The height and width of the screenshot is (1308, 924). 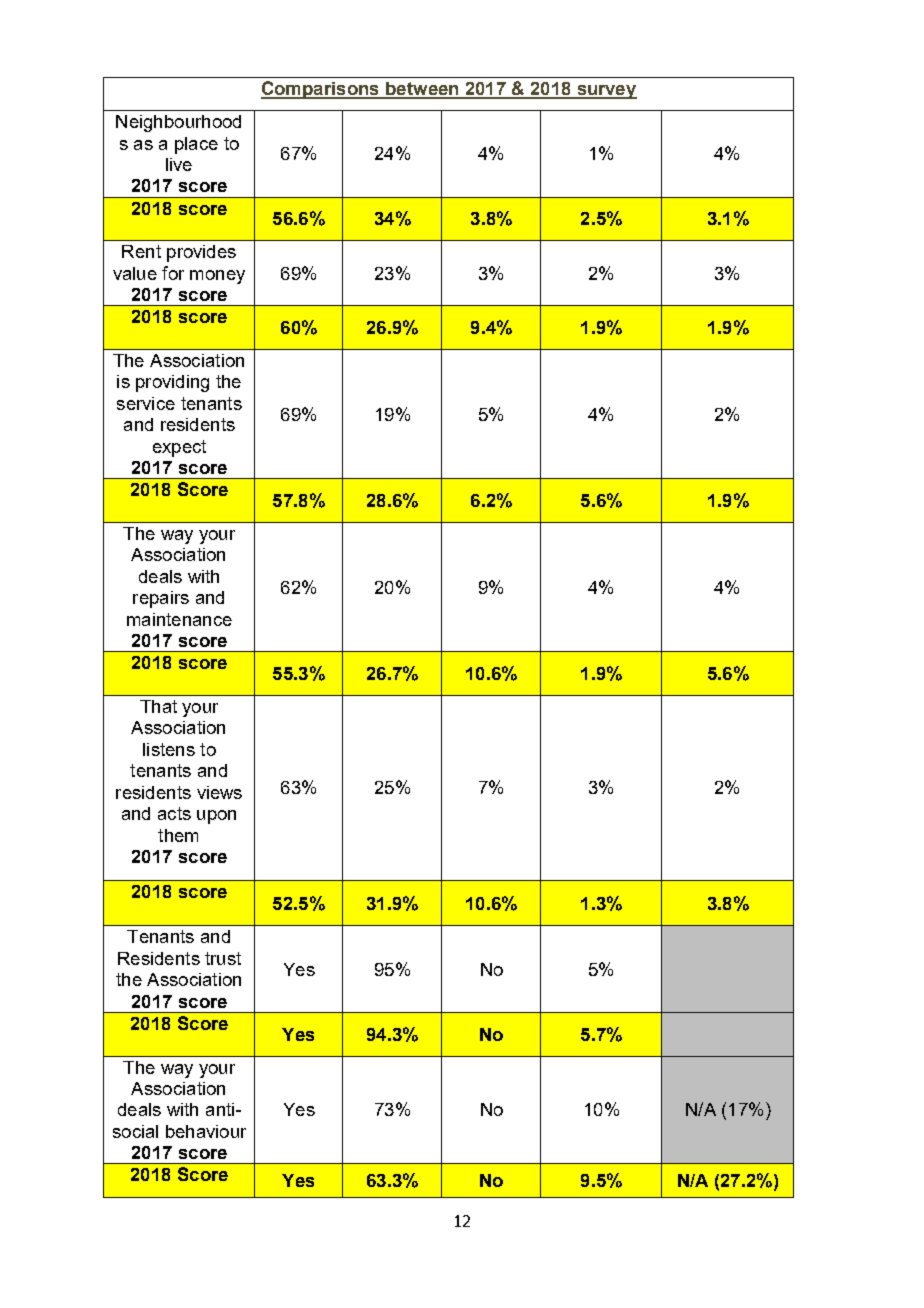 What do you see at coordinates (174, 813) in the screenshot?
I see `acts` at bounding box center [174, 813].
